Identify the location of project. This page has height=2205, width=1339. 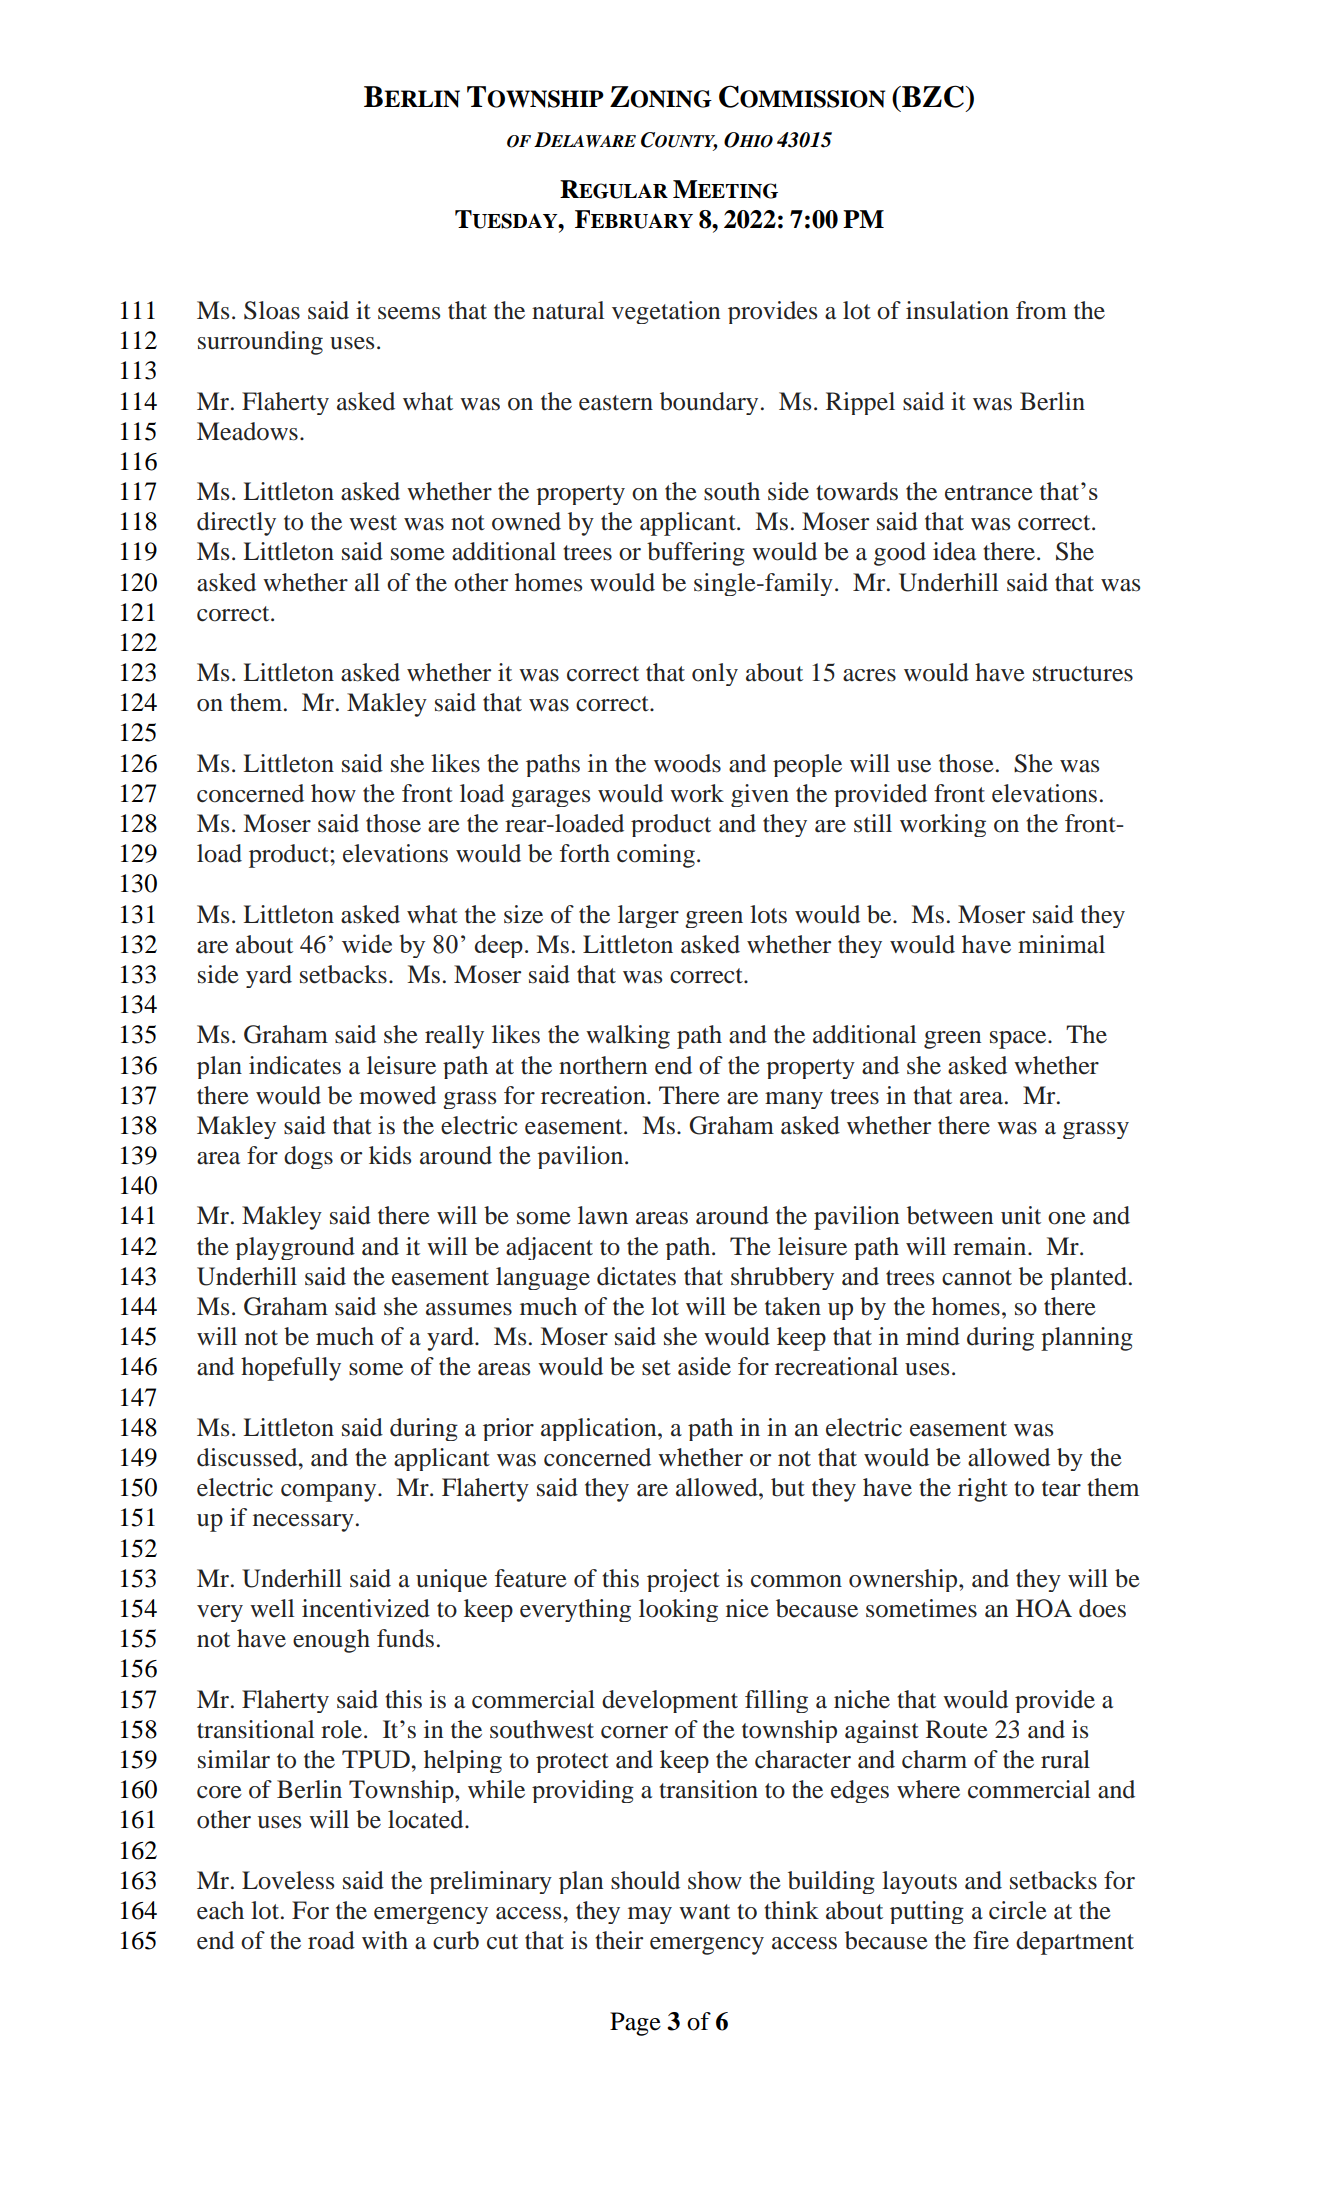
(683, 1580).
